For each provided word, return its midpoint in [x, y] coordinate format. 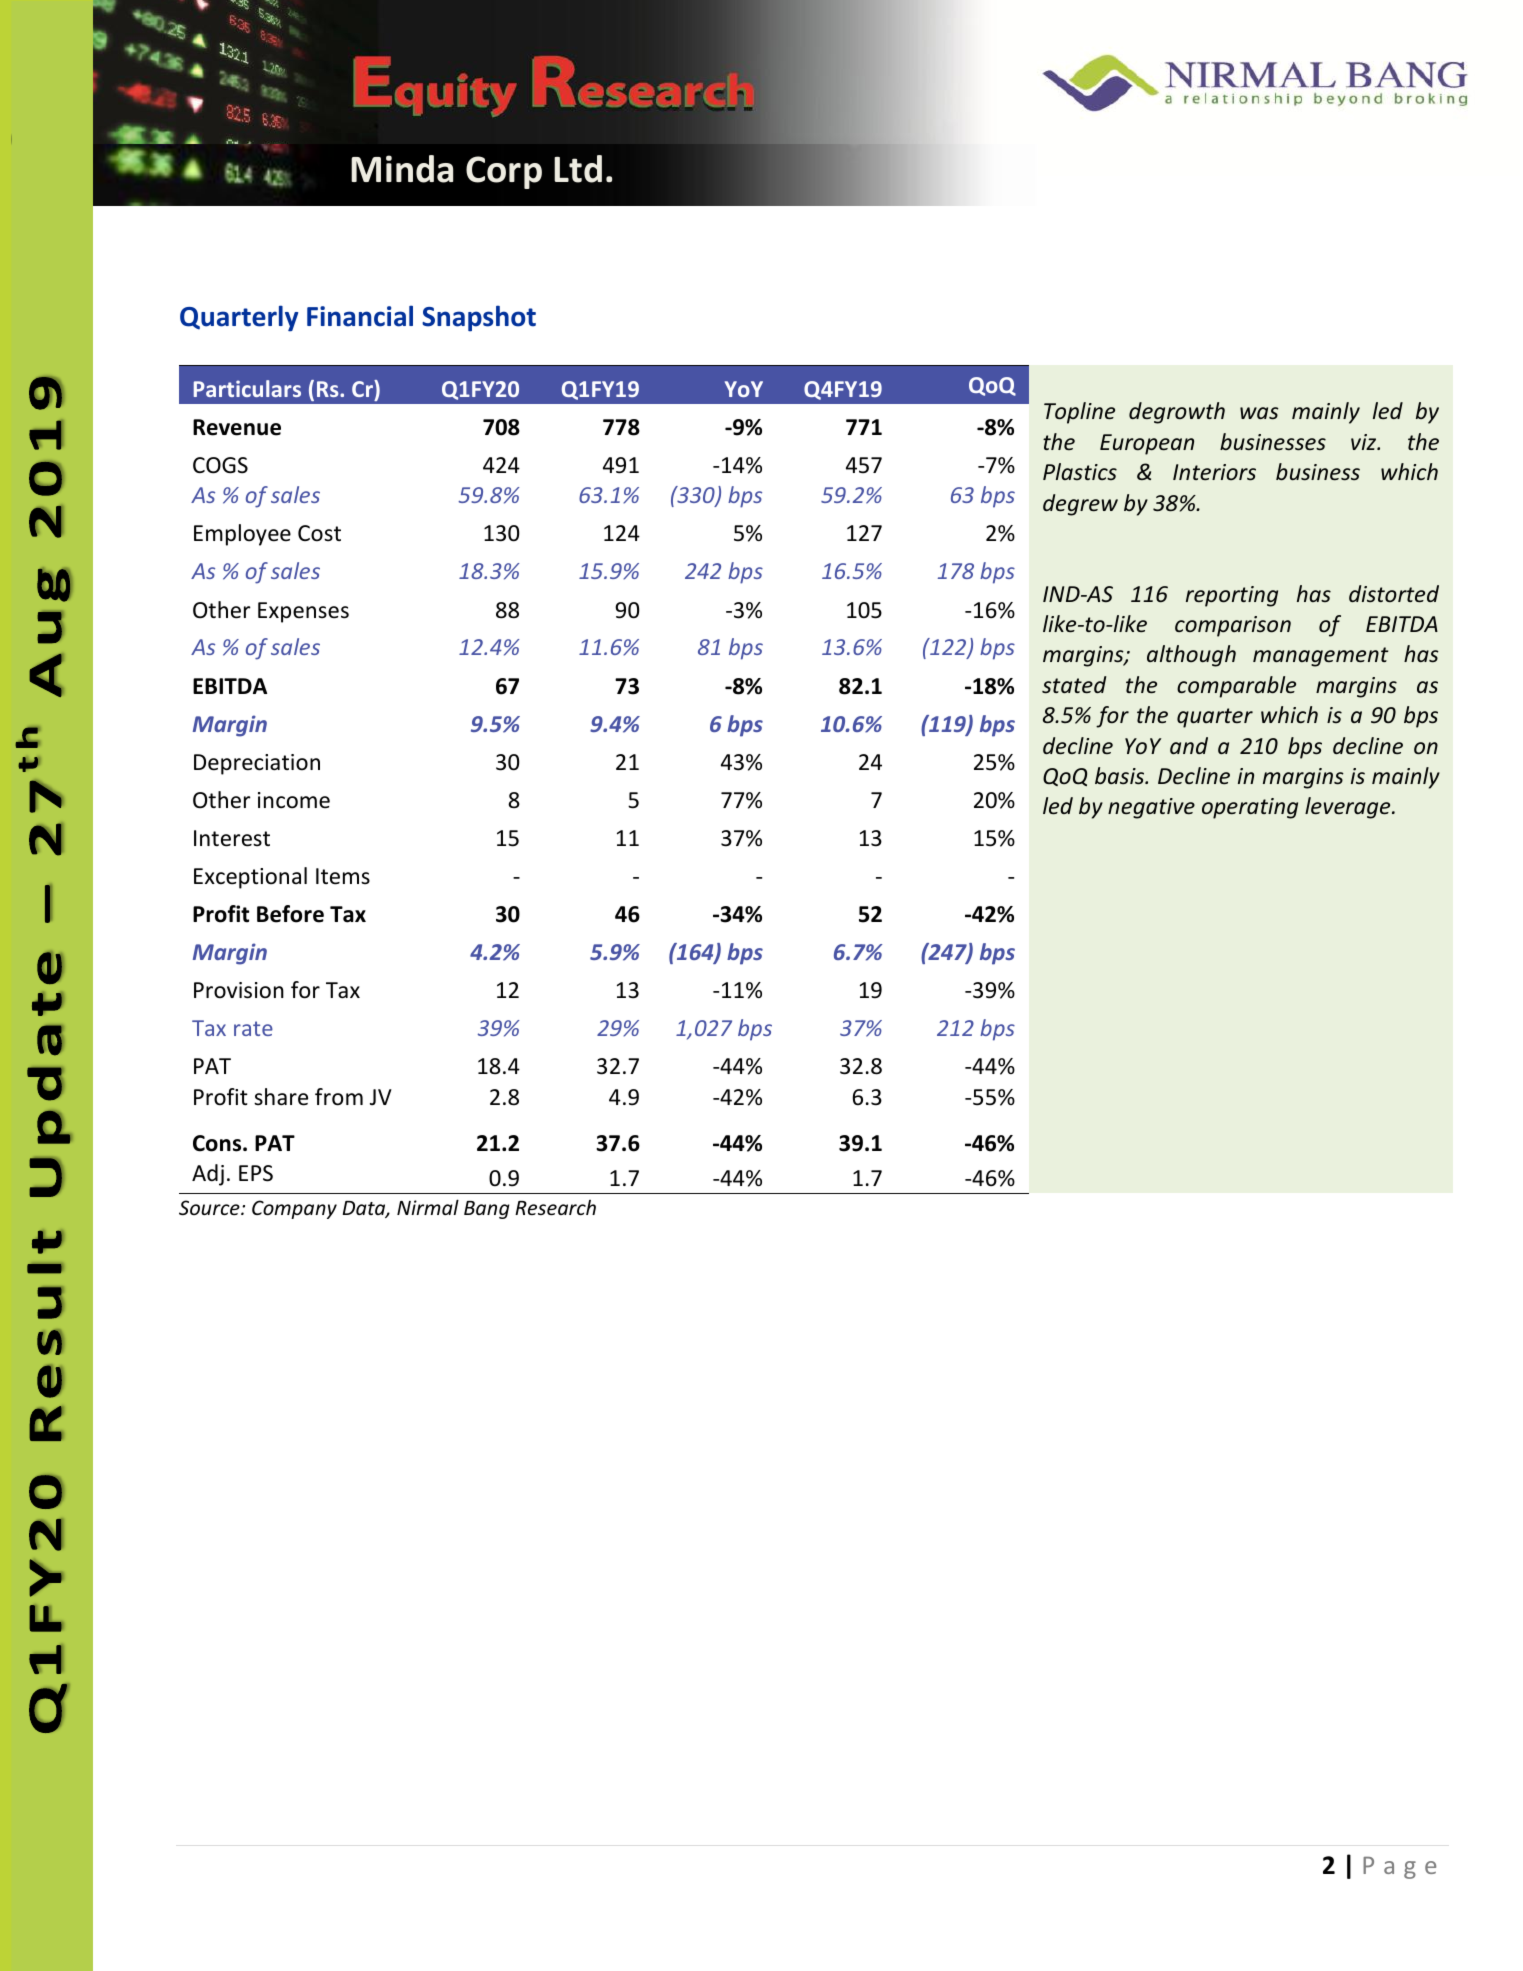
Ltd [578, 169]
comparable [1236, 687]
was [1259, 413]
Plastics [1080, 471]
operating [1250, 808]
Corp [504, 172]
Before [290, 914]
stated [1074, 685]
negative [1151, 808]
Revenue [237, 427]
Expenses [303, 612]
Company [294, 1209]
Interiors [1214, 472]
